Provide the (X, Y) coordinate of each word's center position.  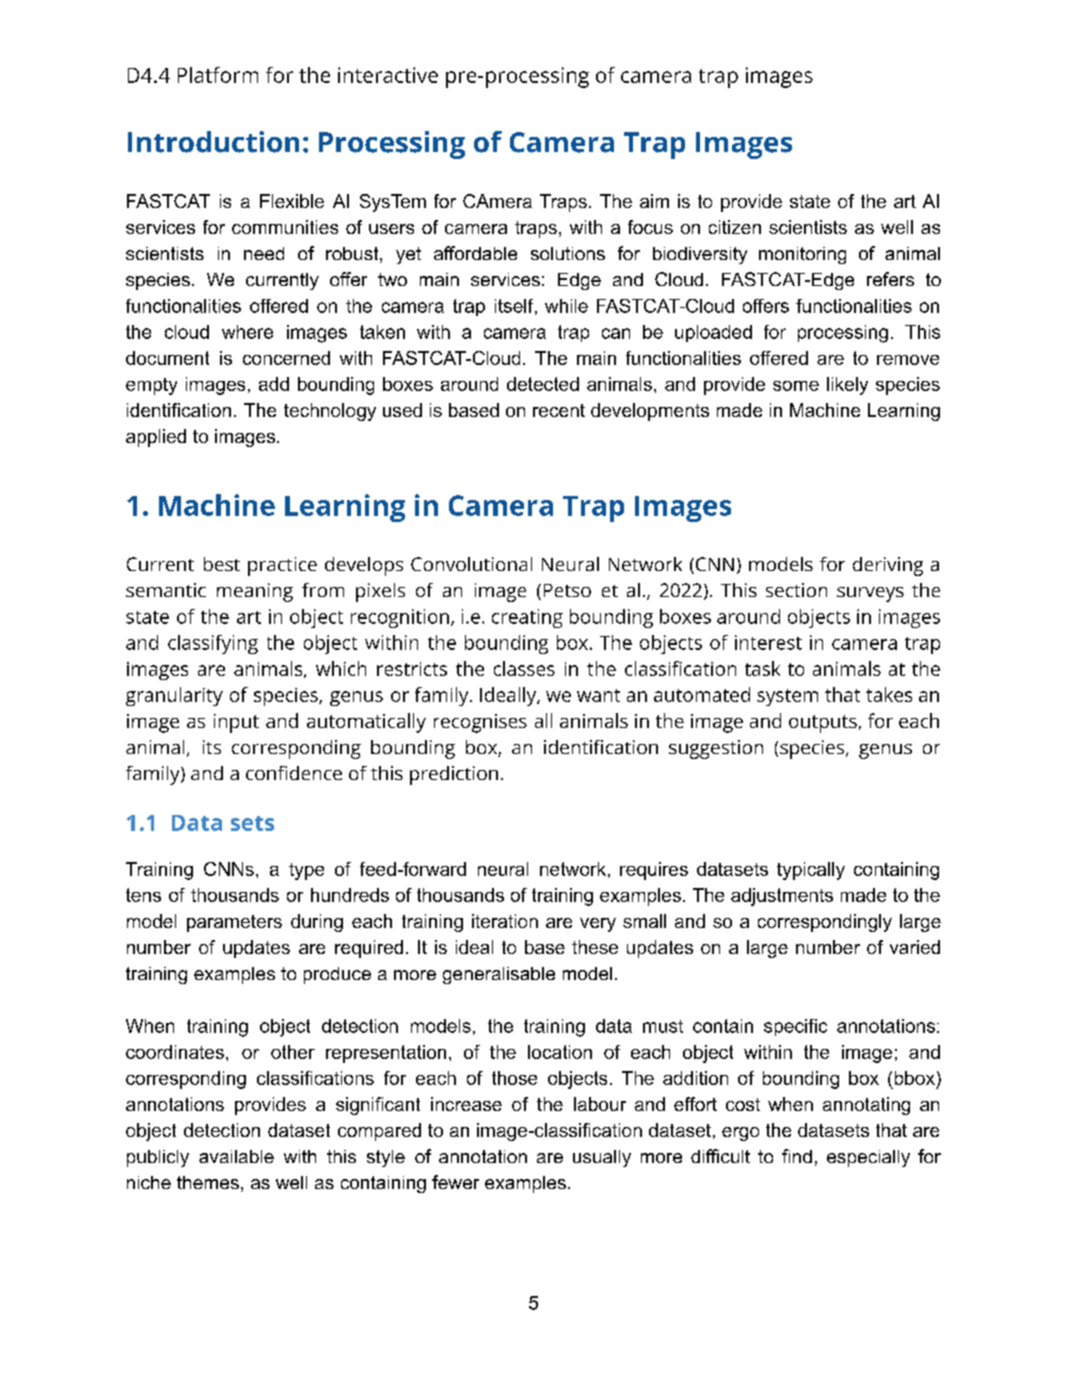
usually (602, 1158)
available (236, 1156)
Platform (218, 75)
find (797, 1156)
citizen (735, 227)
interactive (388, 75)
